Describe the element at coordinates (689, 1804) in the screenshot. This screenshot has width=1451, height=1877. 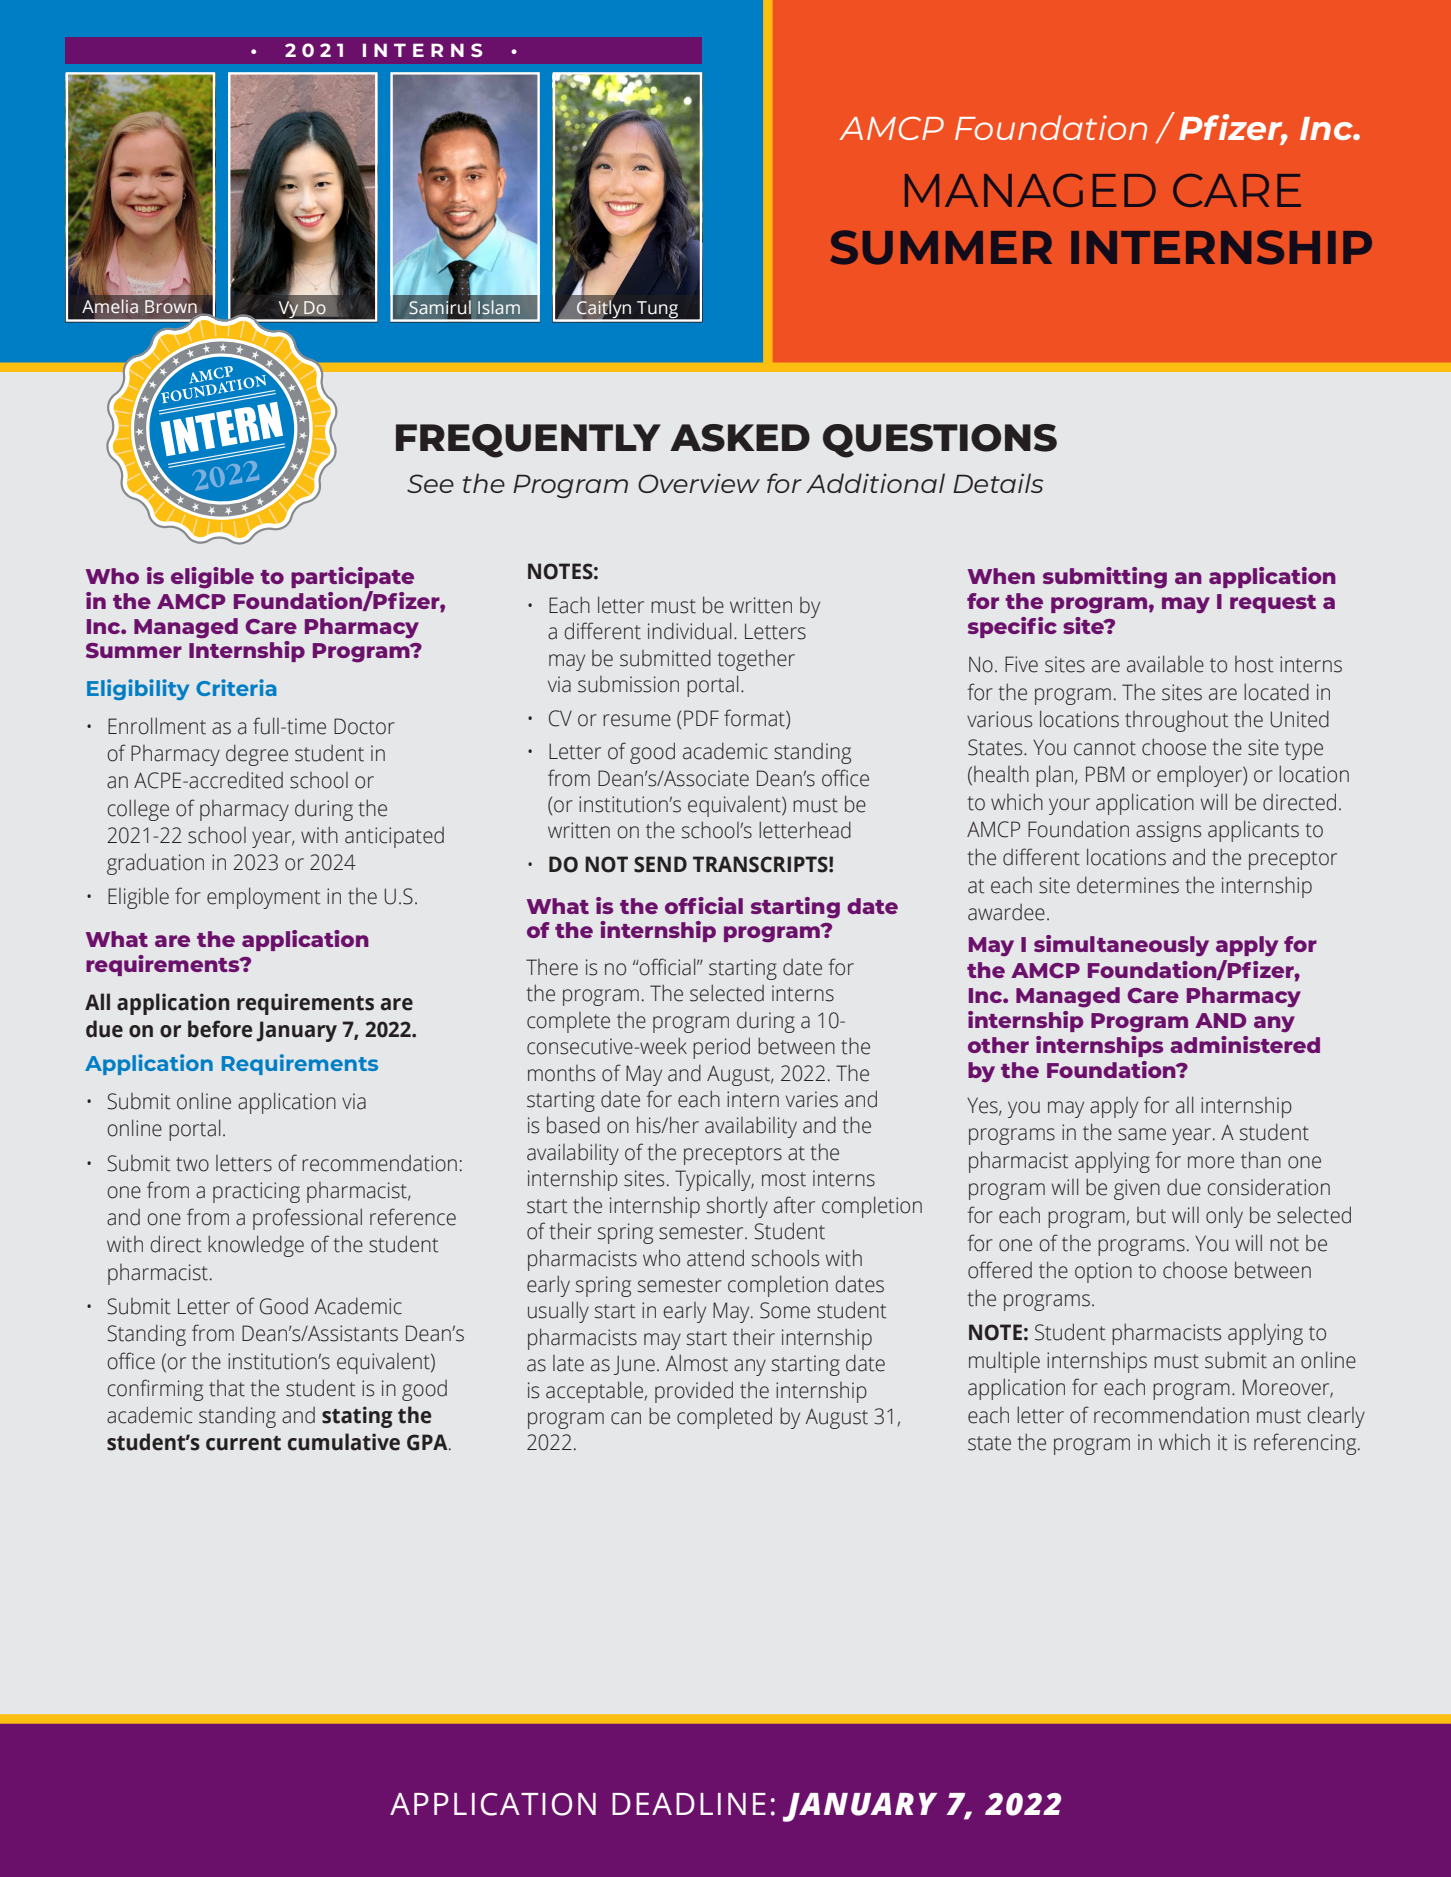
I see `DEADLINE` at that location.
